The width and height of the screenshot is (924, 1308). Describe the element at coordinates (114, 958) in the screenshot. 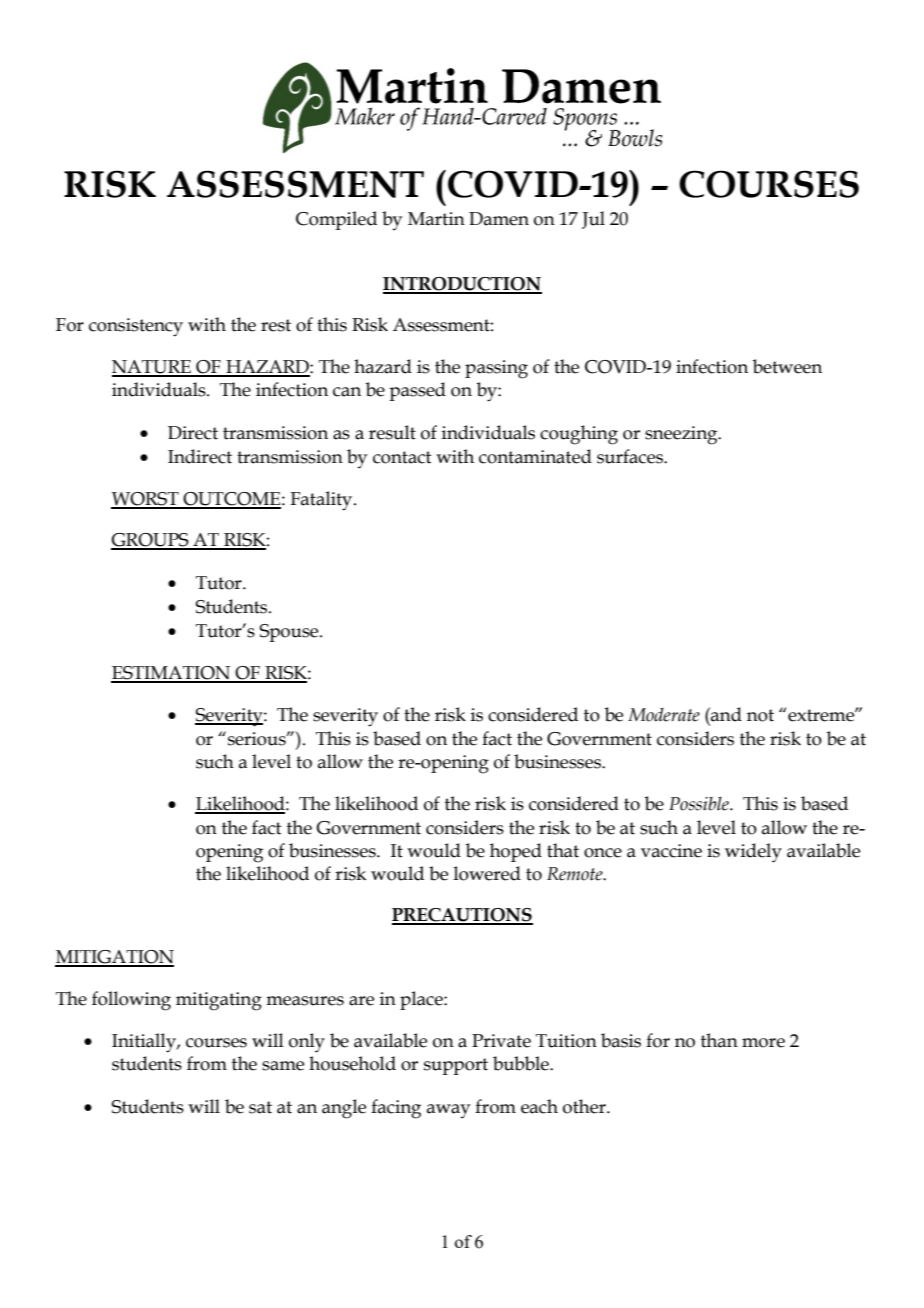

I see `MITIGATION` at that location.
